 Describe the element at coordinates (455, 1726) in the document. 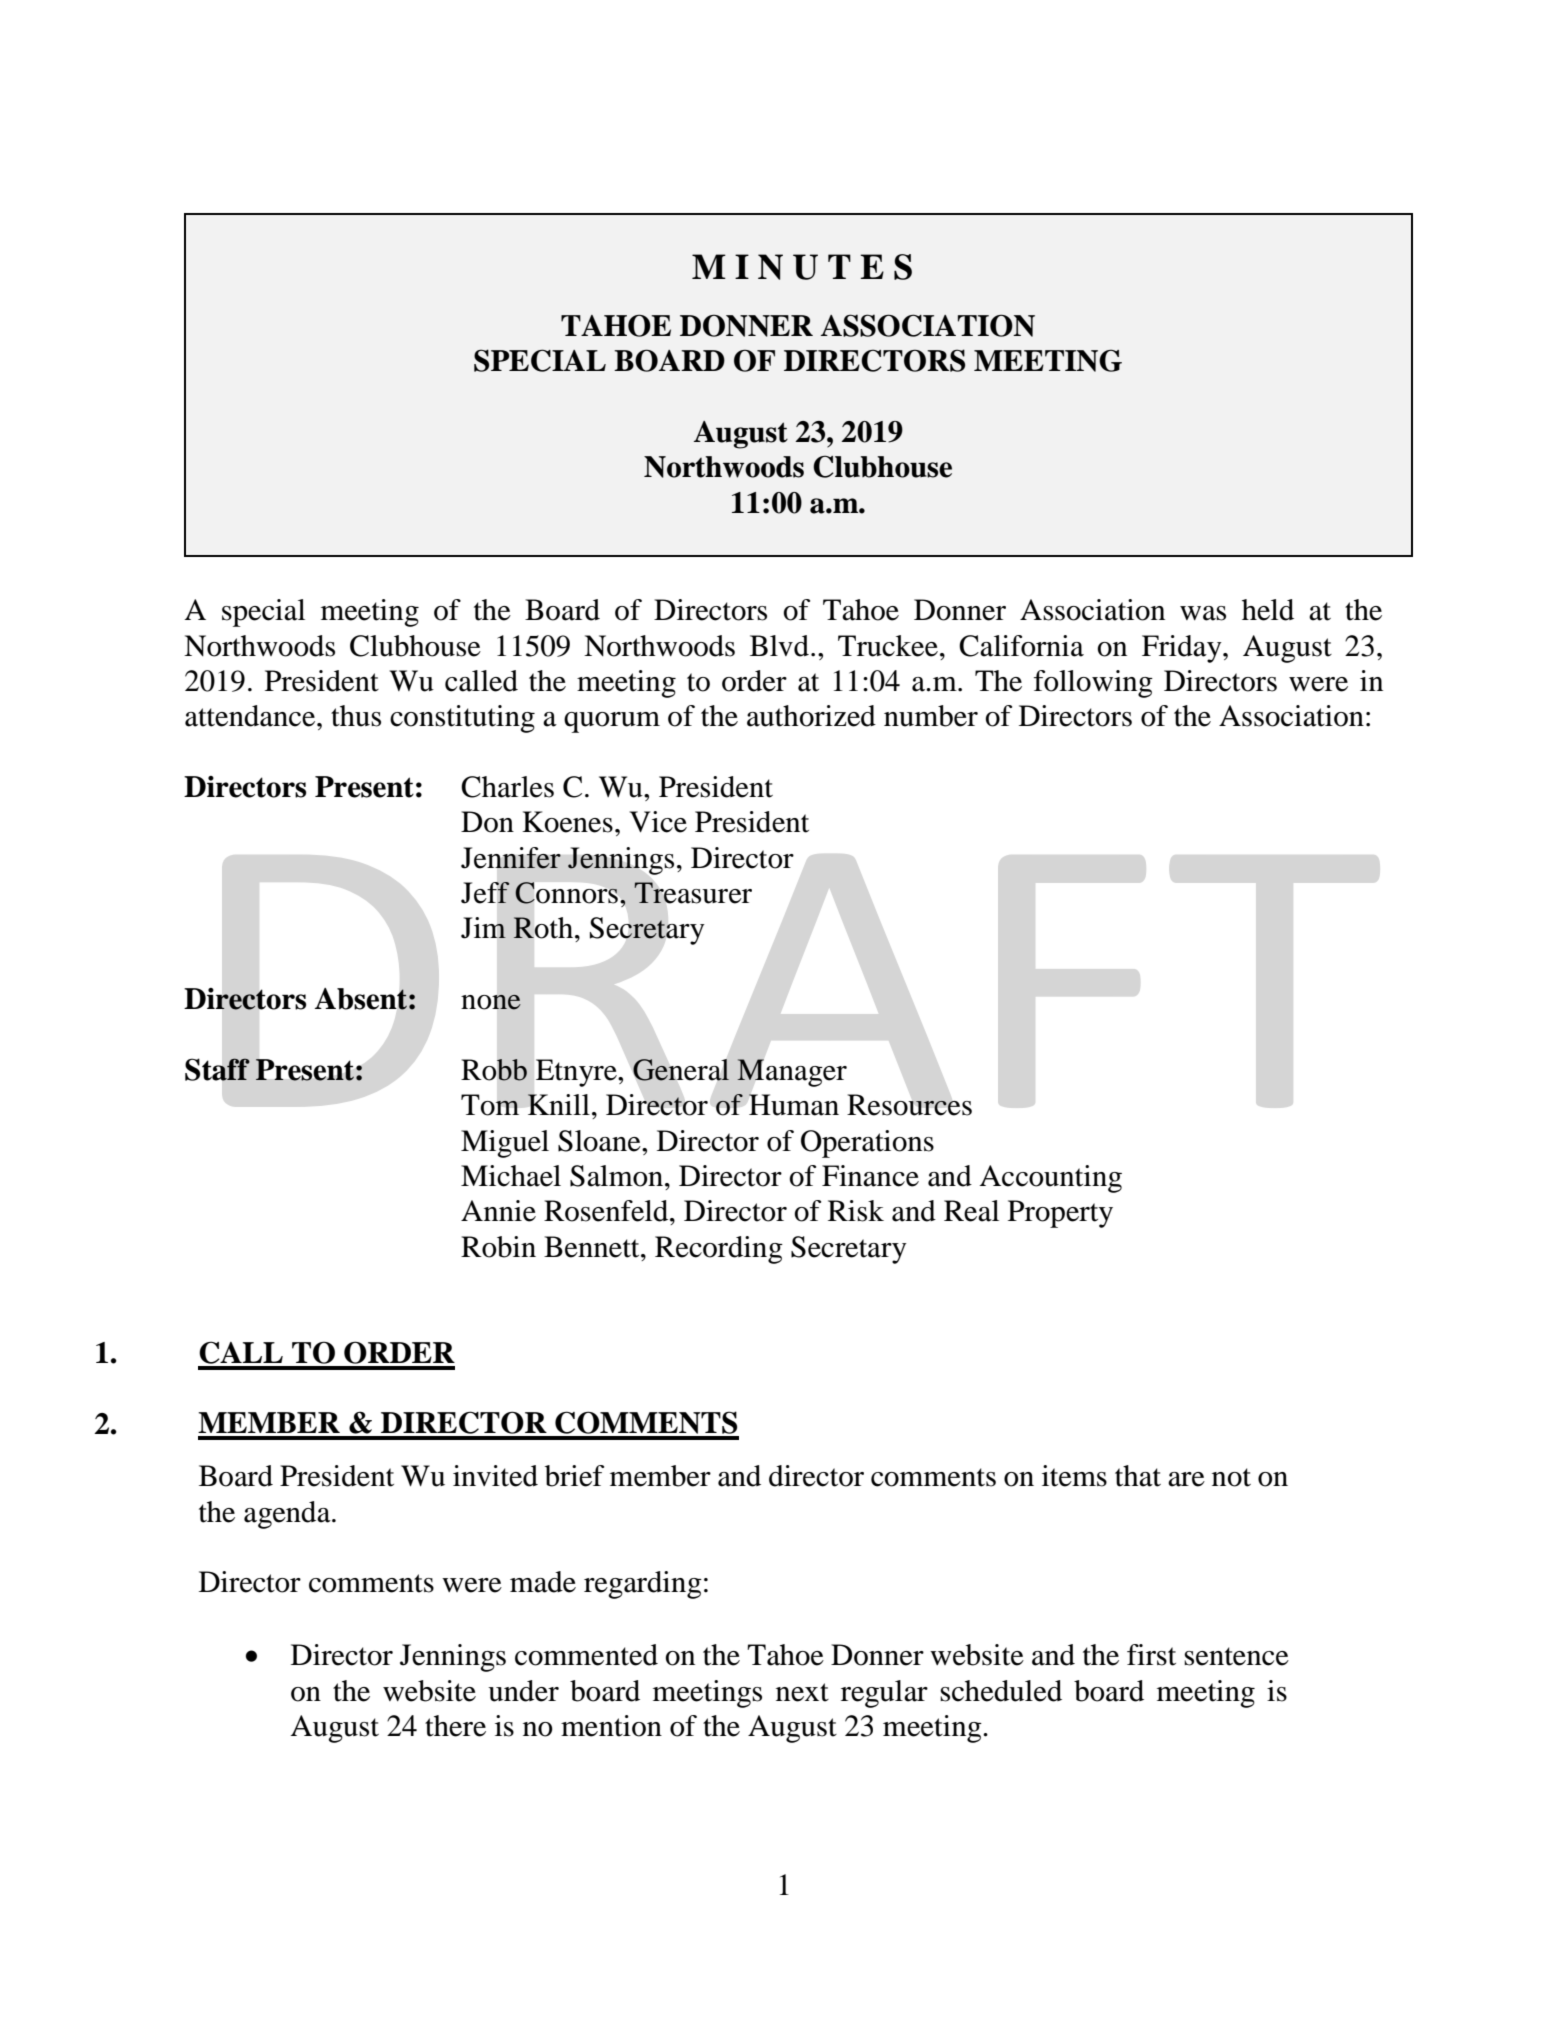

I see `there` at that location.
